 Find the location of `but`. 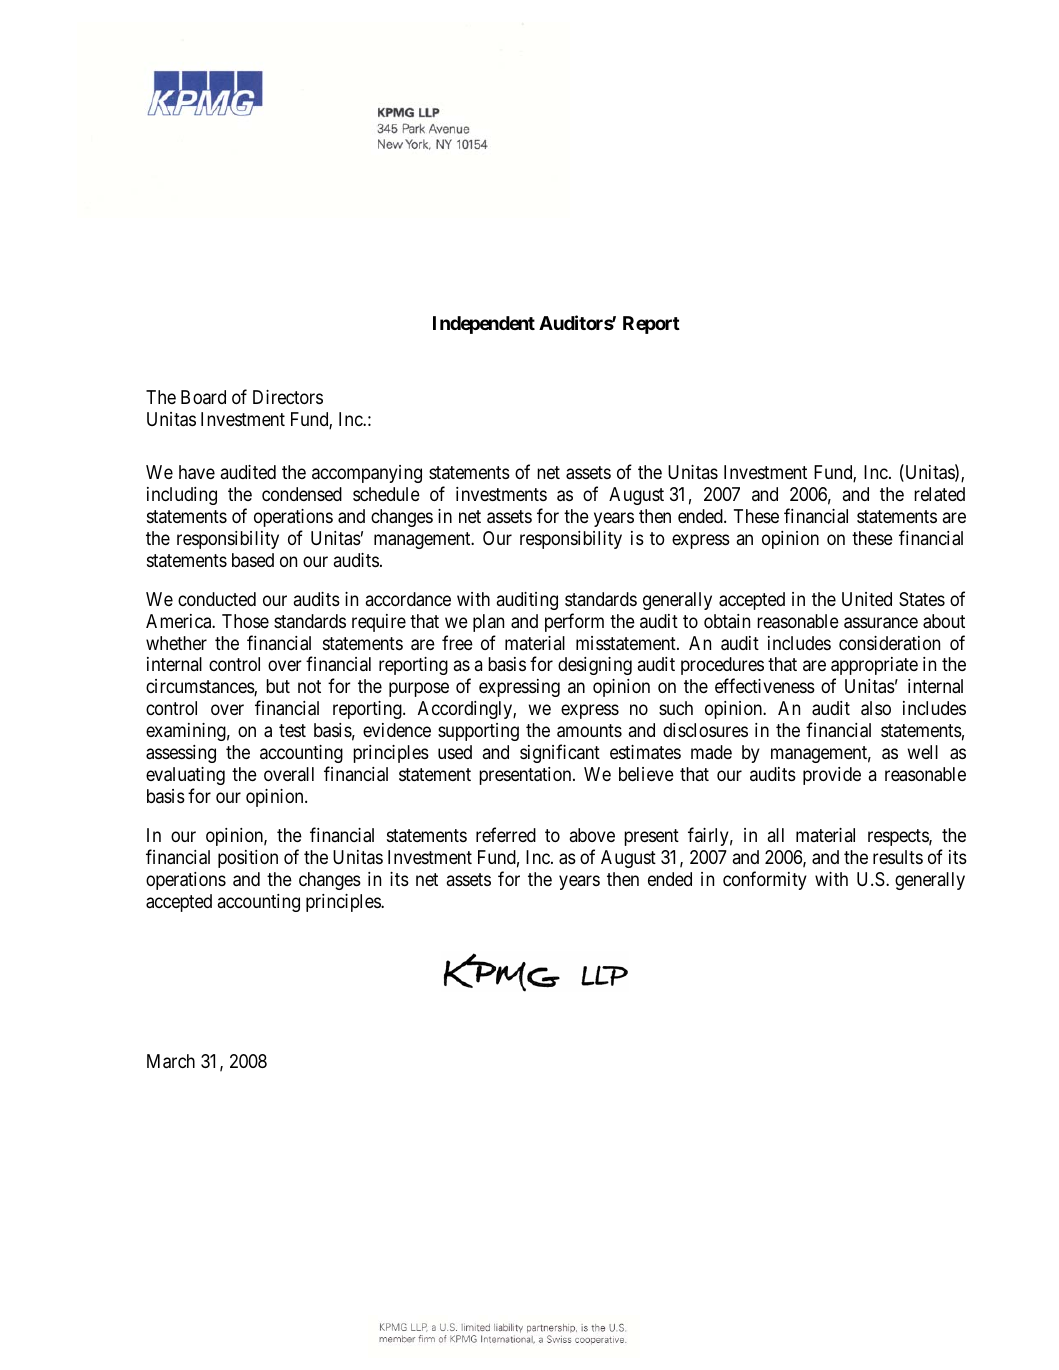

but is located at coordinates (278, 686).
